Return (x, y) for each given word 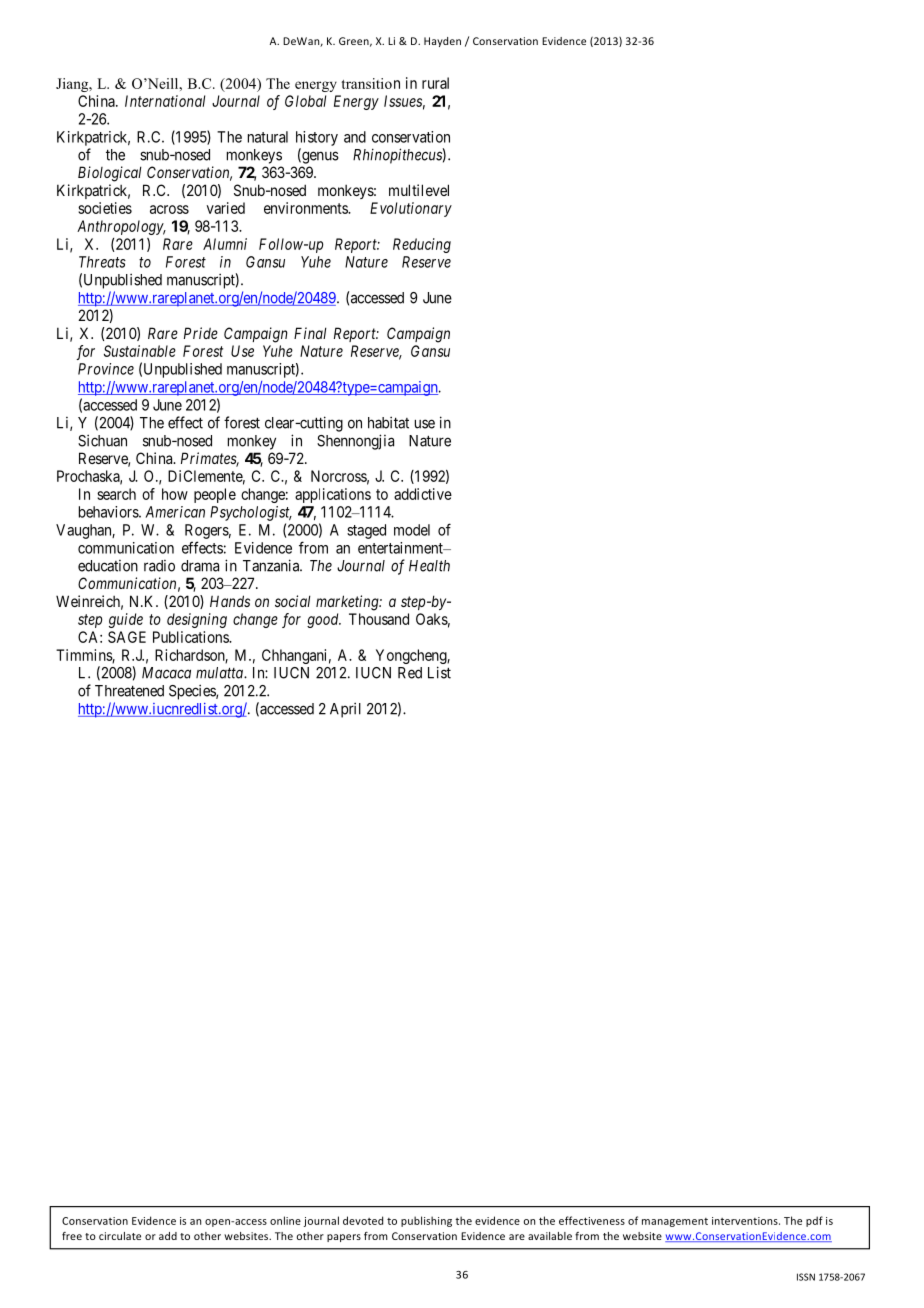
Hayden (442, 42)
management (675, 1222)
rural (435, 83)
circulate (120, 1236)
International (165, 101)
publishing (426, 1221)
